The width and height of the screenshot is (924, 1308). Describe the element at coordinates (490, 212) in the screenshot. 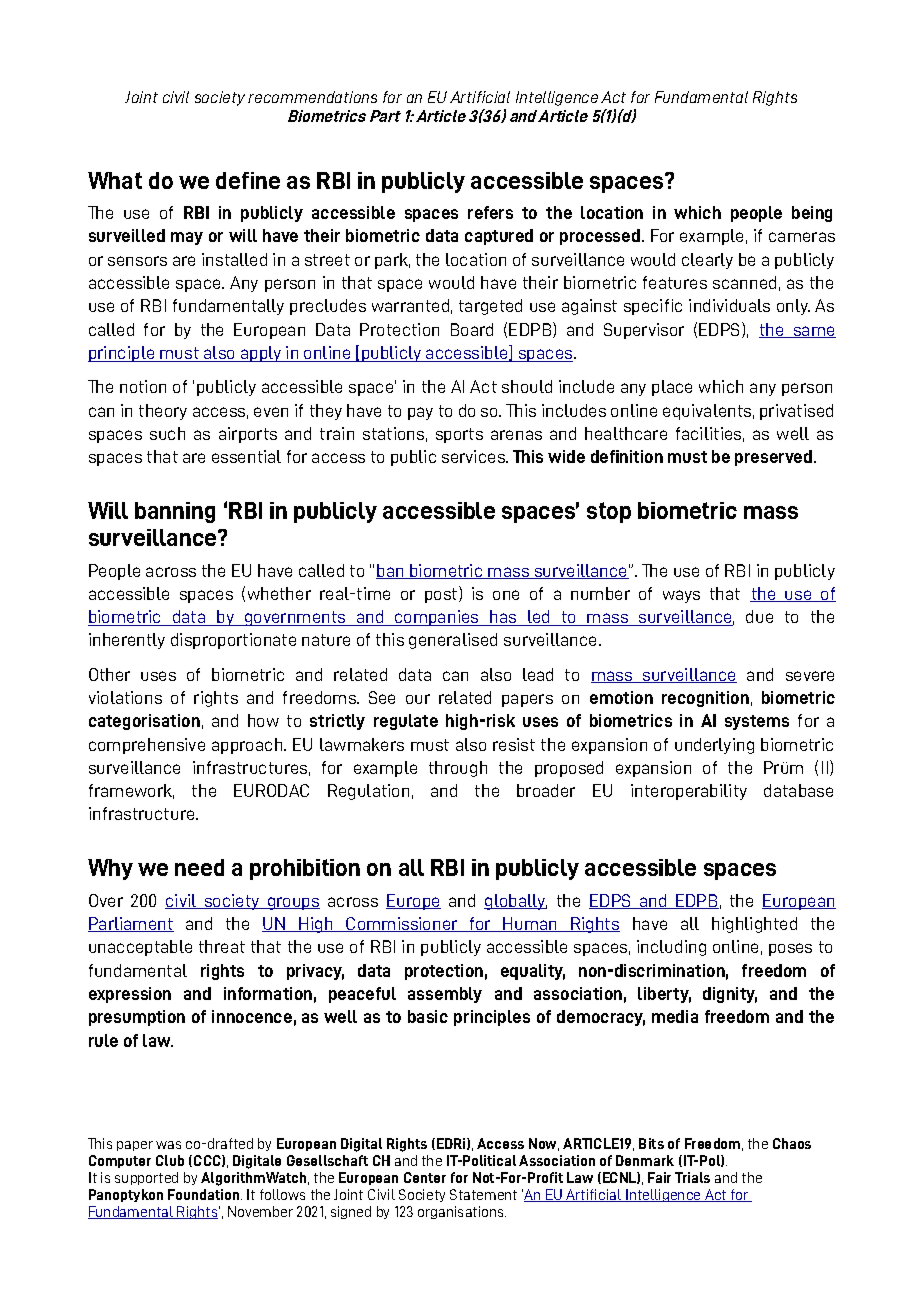

I see `refers` at that location.
